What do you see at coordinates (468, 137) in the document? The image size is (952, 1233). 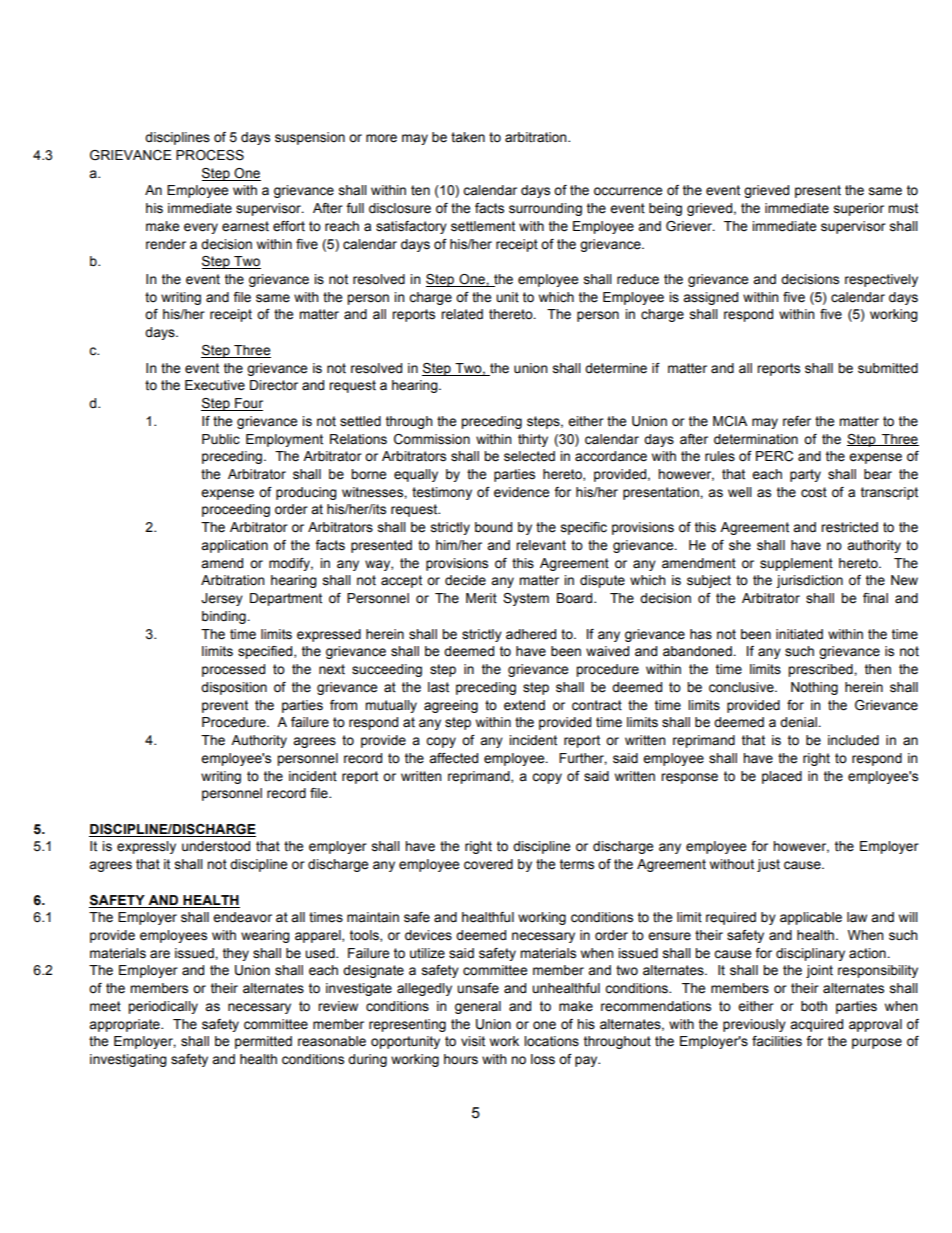 I see `taken` at bounding box center [468, 137].
